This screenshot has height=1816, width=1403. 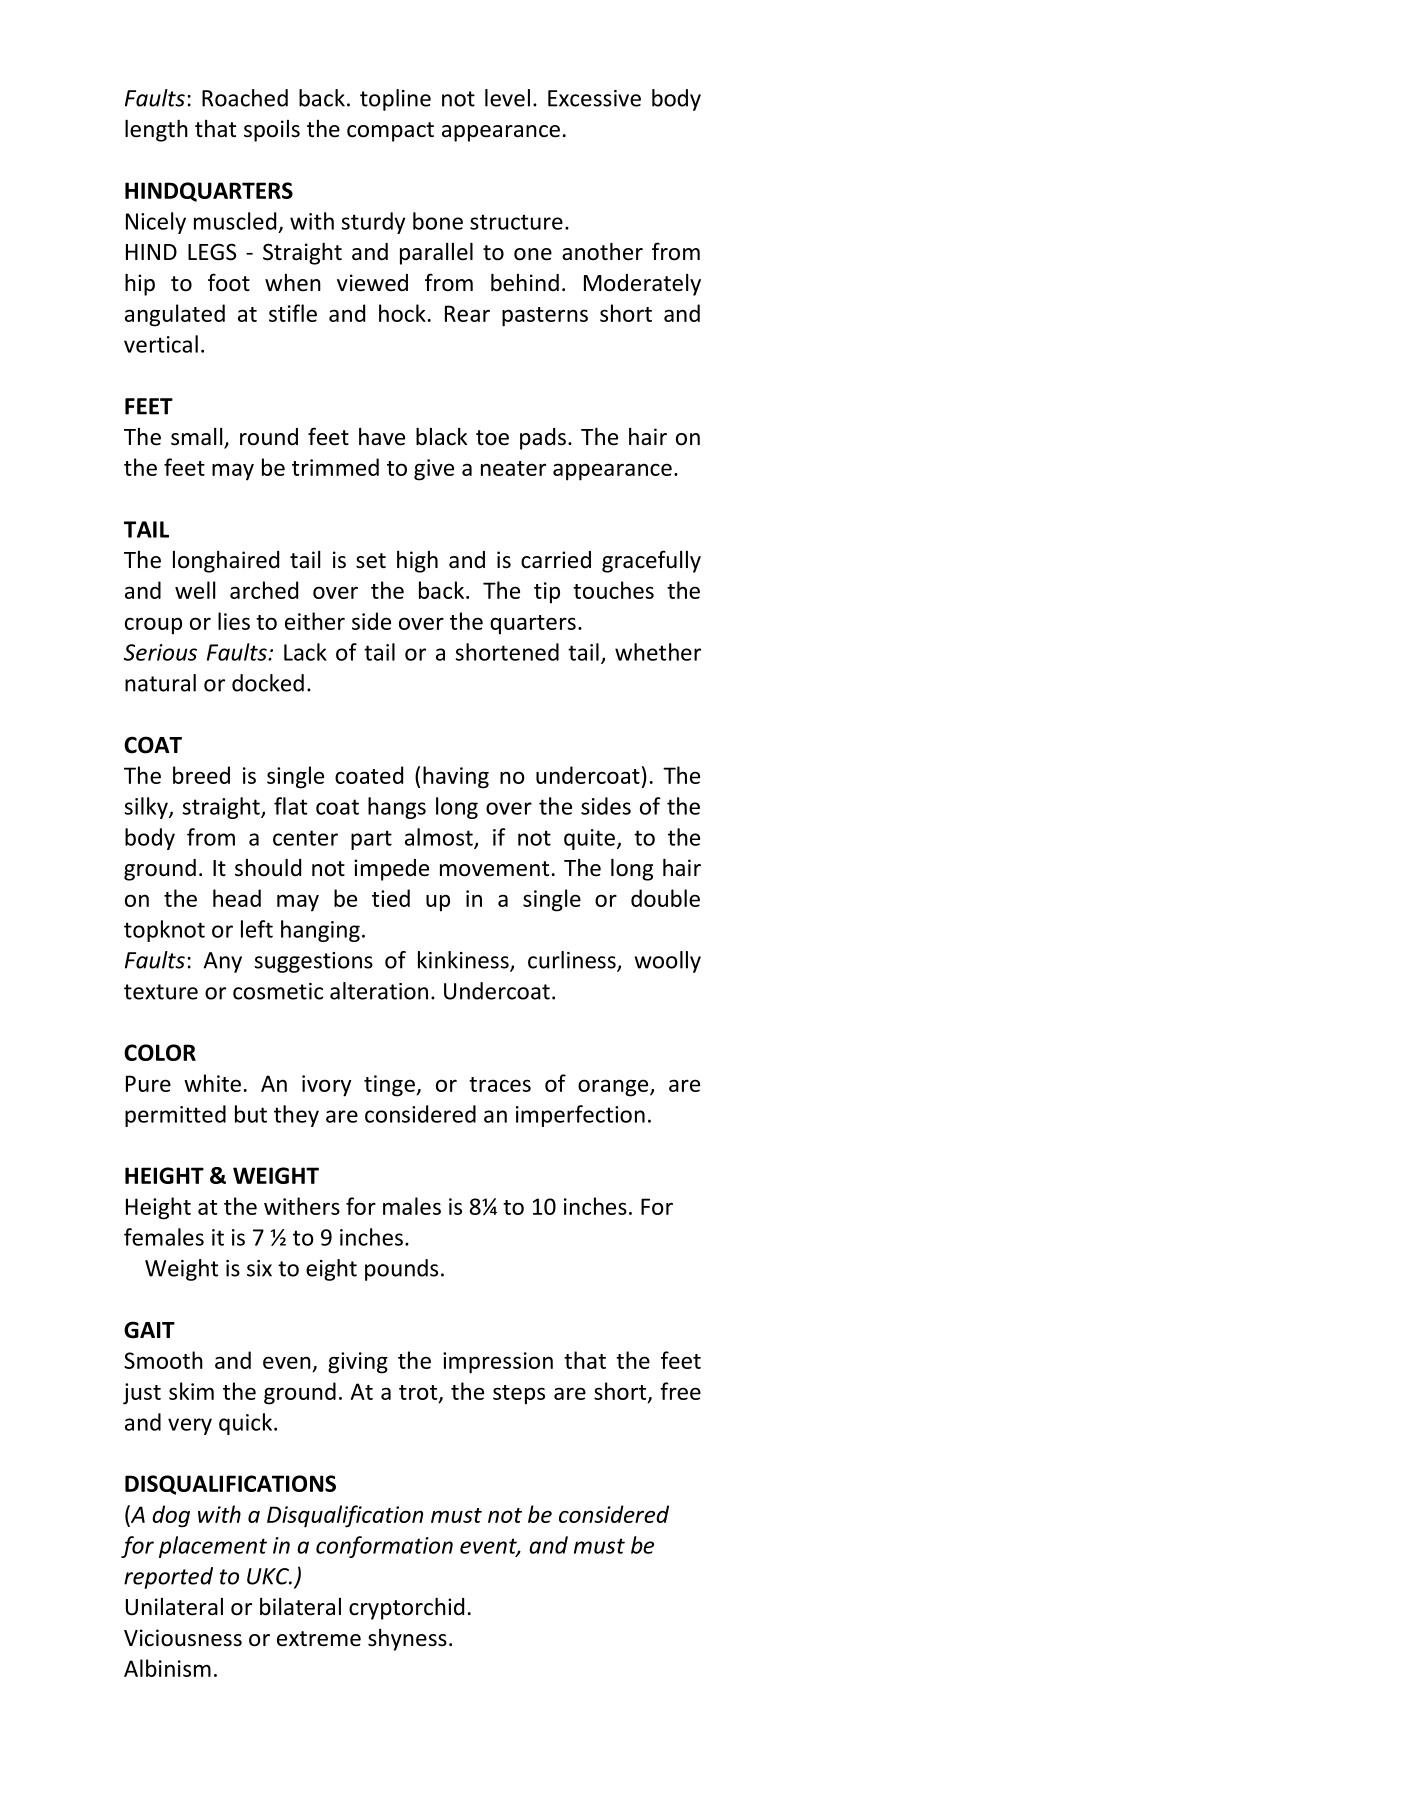 I want to click on imperfection, so click(x=580, y=1116).
